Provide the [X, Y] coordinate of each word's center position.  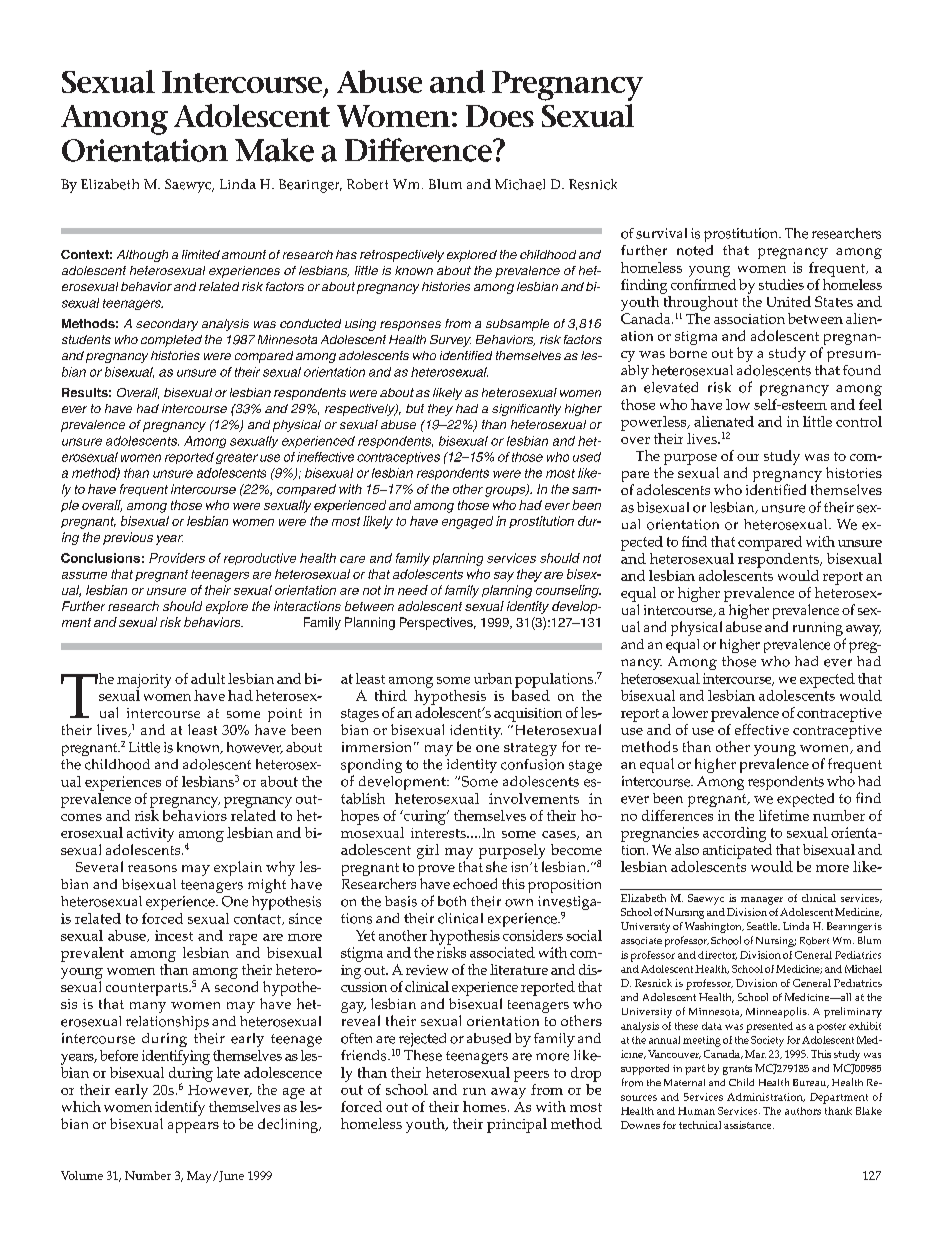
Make [274, 150]
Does [500, 116]
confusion [532, 764]
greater [237, 458]
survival [661, 233]
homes [486, 1106]
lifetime [784, 815]
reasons [152, 868]
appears [193, 1127]
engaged [467, 522]
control [859, 421]
